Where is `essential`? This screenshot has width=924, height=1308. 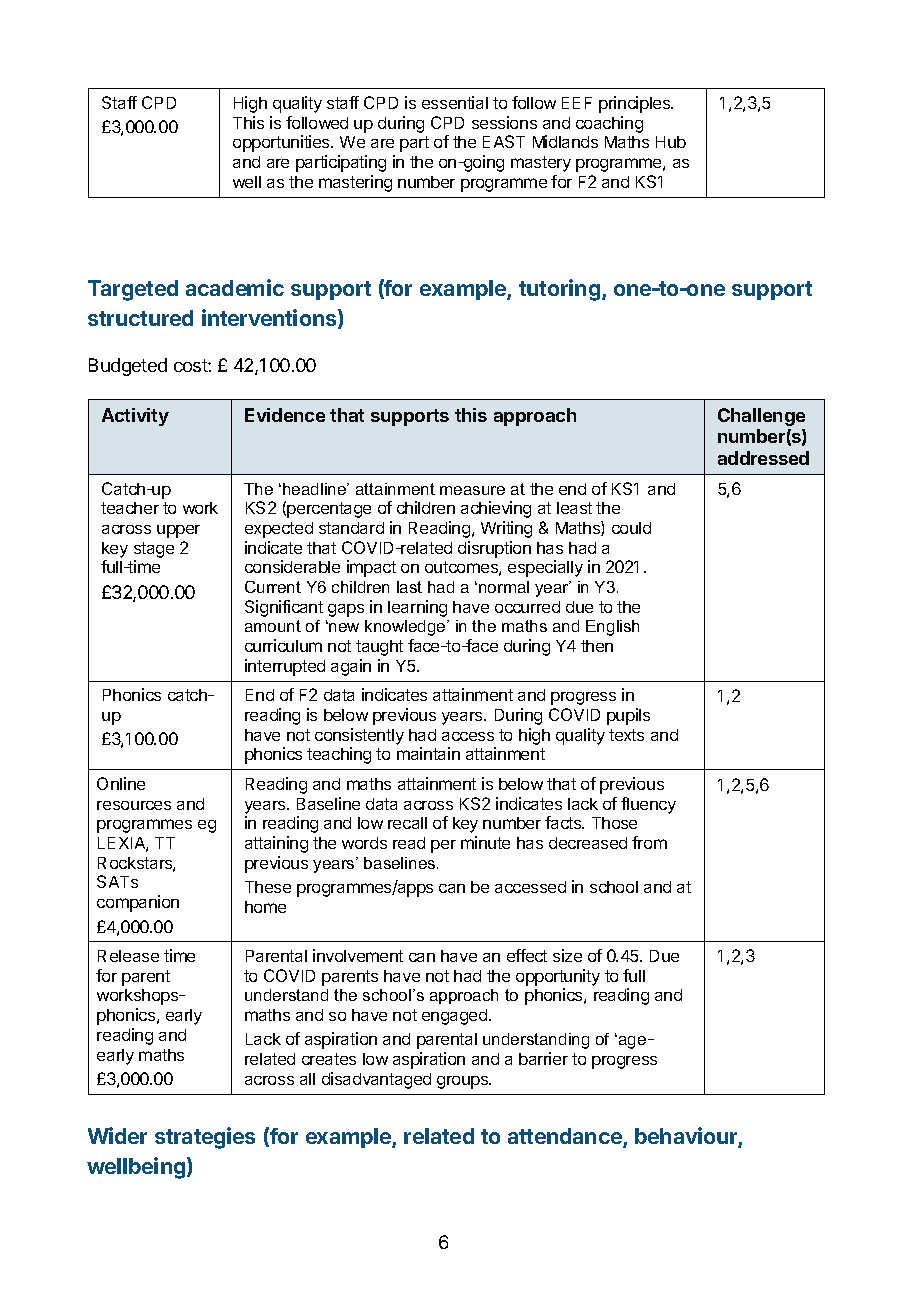
essential is located at coordinates (455, 102).
